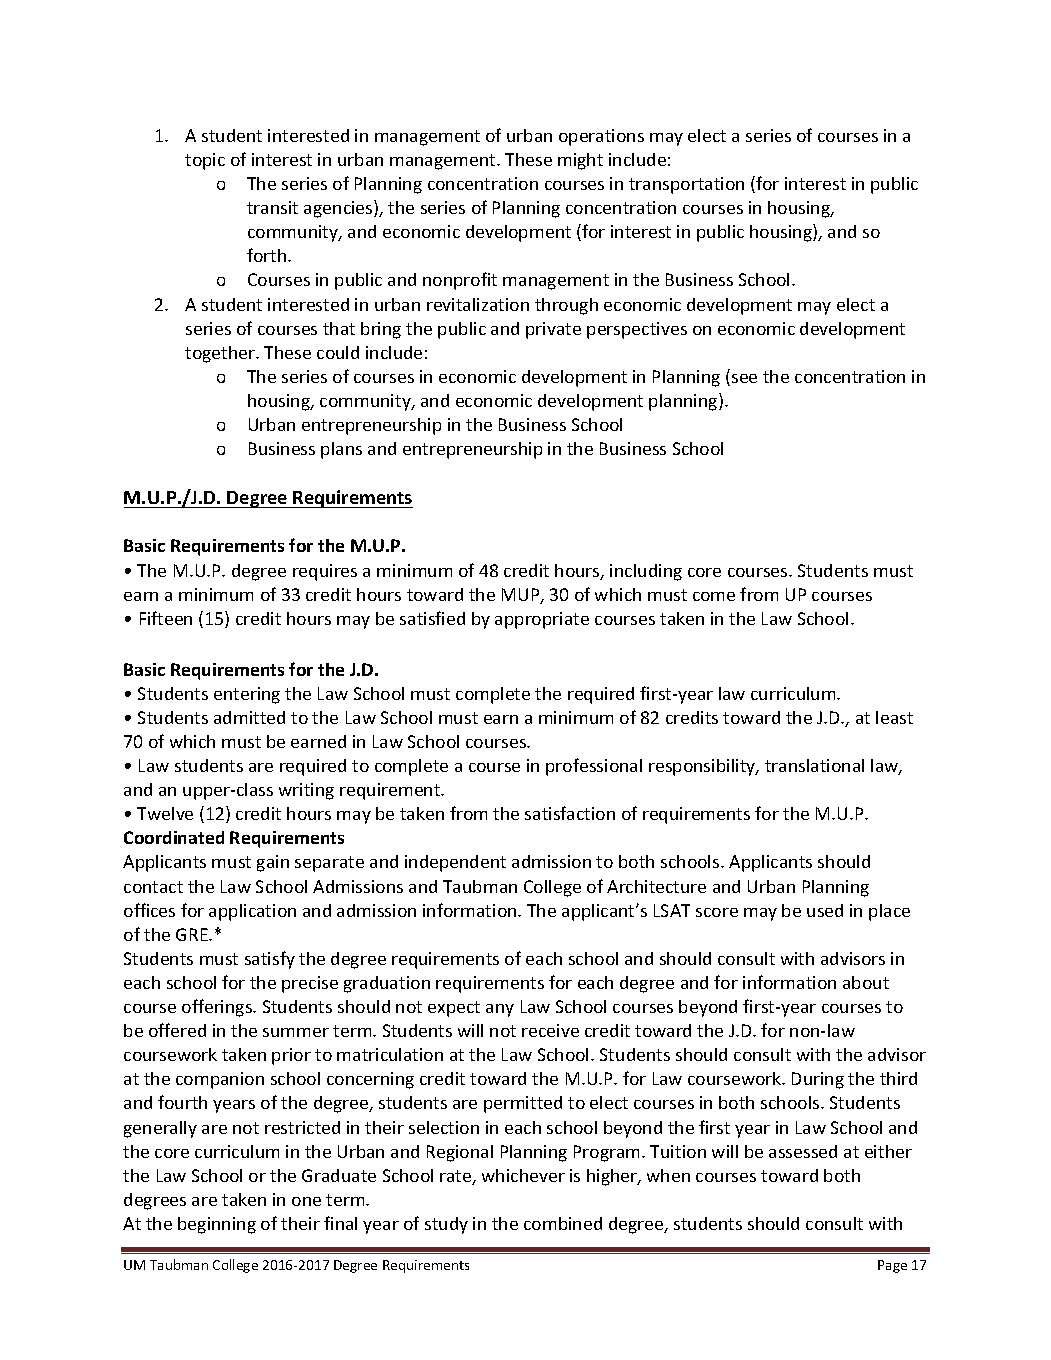 The height and width of the screenshot is (1360, 1051). What do you see at coordinates (205, 161) in the screenshot?
I see `topic` at bounding box center [205, 161].
